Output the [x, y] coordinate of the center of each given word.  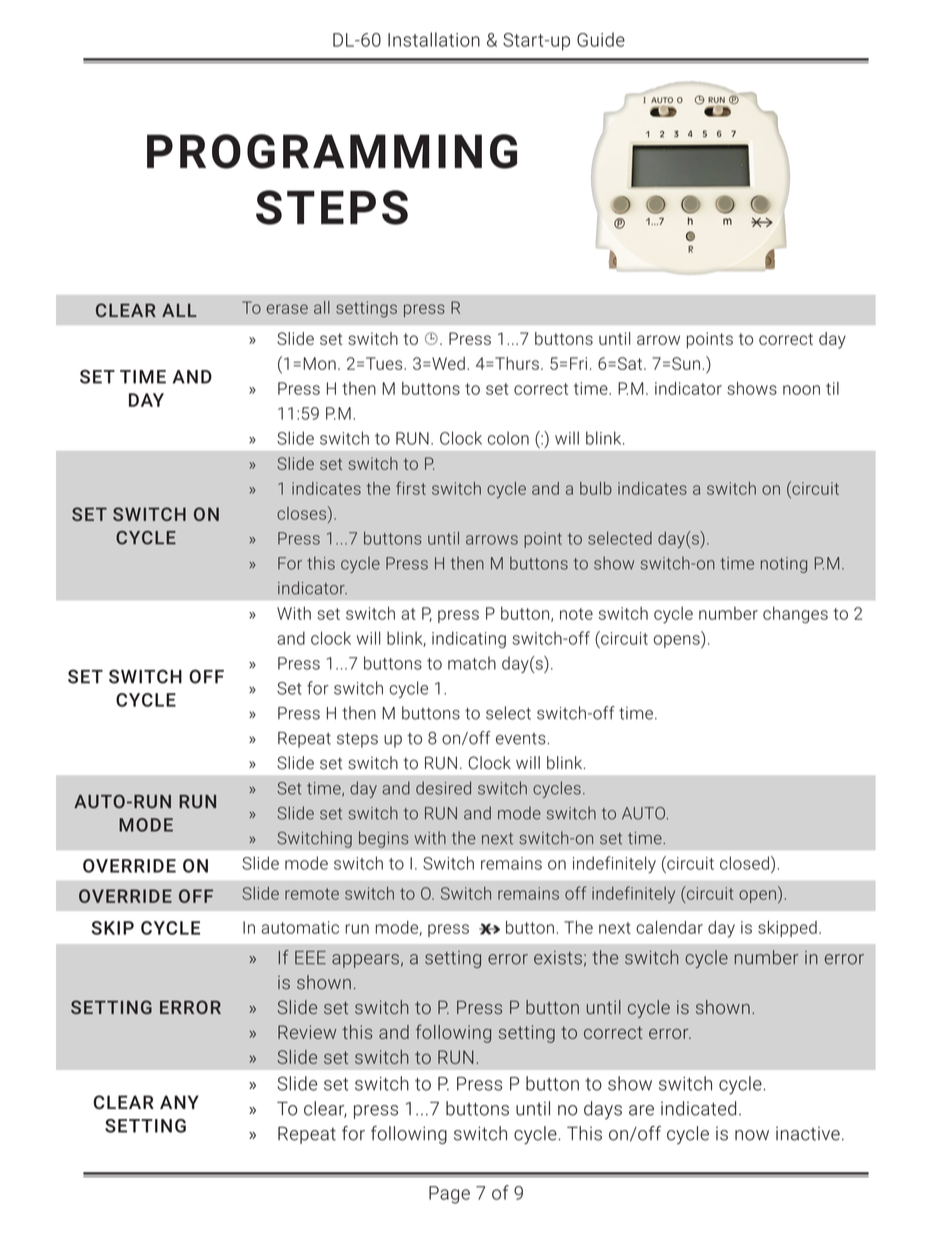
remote [312, 894]
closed [744, 863]
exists [558, 958]
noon [801, 390]
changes [795, 615]
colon [508, 438]
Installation [434, 39]
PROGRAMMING [332, 151]
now [752, 1135]
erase [287, 309]
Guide [601, 39]
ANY [179, 1102]
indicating [469, 639]
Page [449, 1195]
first [411, 488]
